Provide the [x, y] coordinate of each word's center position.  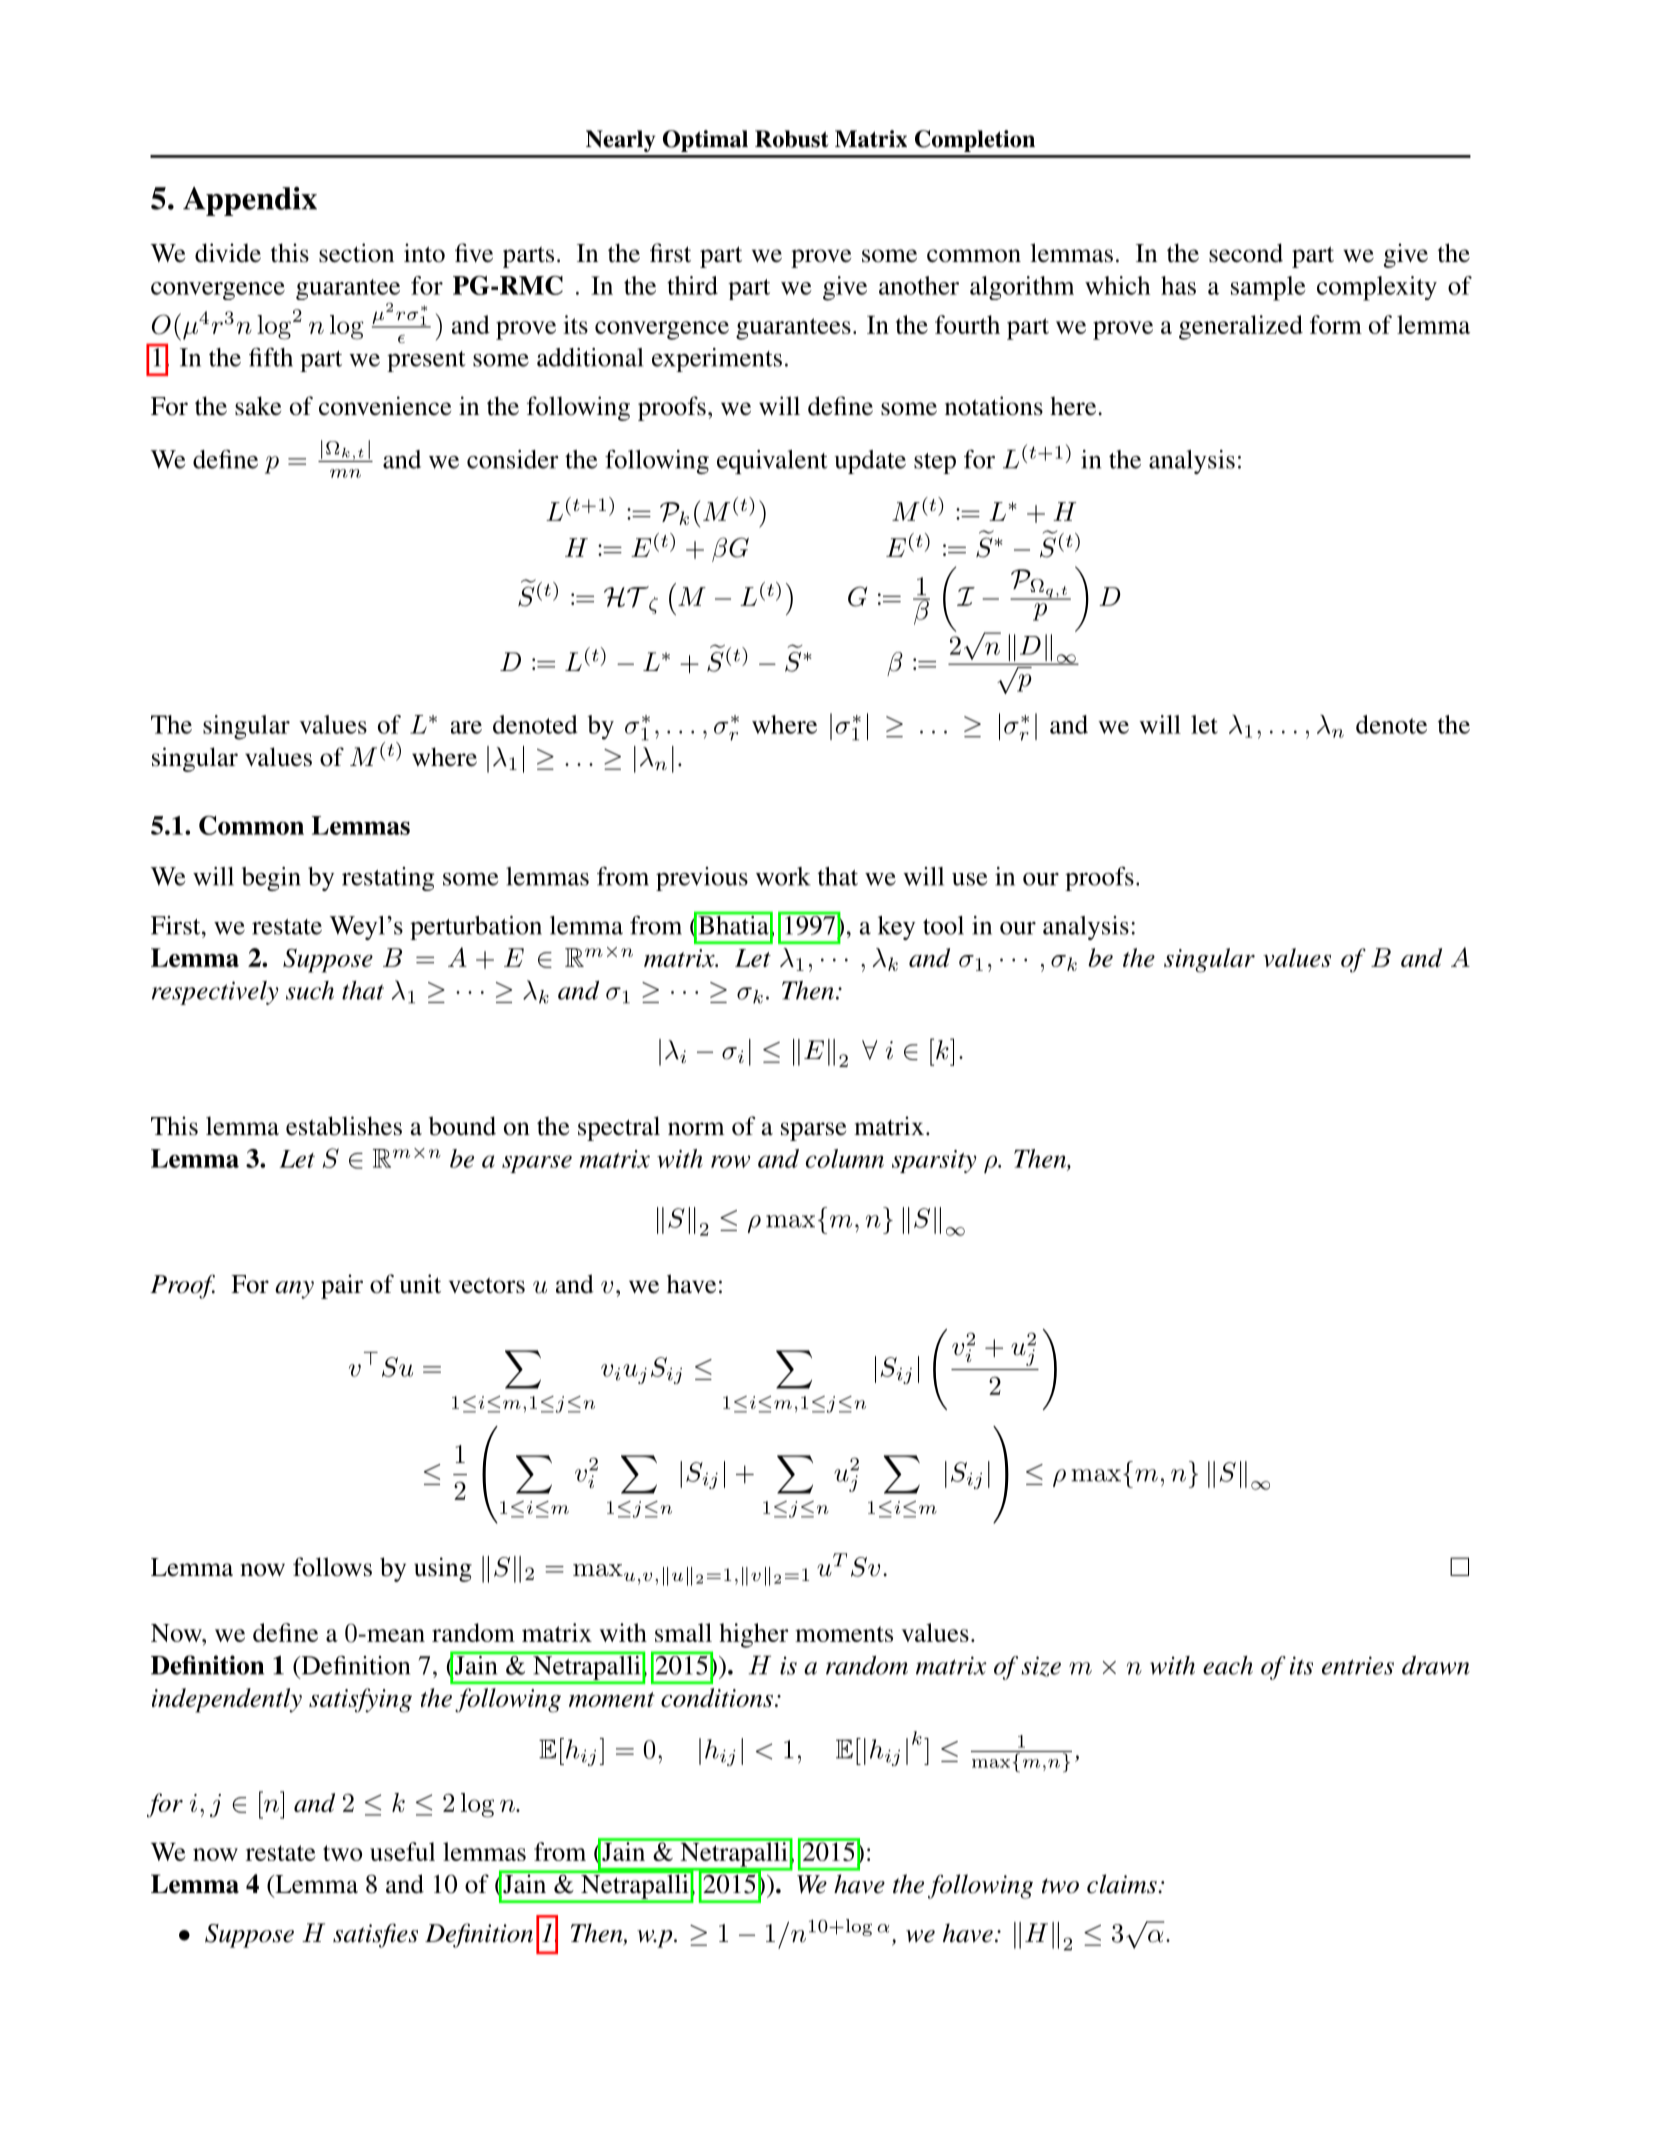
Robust [792, 139]
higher [754, 1635]
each [1228, 1665]
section [356, 253]
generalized [1241, 327]
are [466, 727]
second [1246, 253]
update [870, 462]
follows [332, 1567]
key [896, 928]
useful [402, 1851]
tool [943, 925]
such [310, 990]
